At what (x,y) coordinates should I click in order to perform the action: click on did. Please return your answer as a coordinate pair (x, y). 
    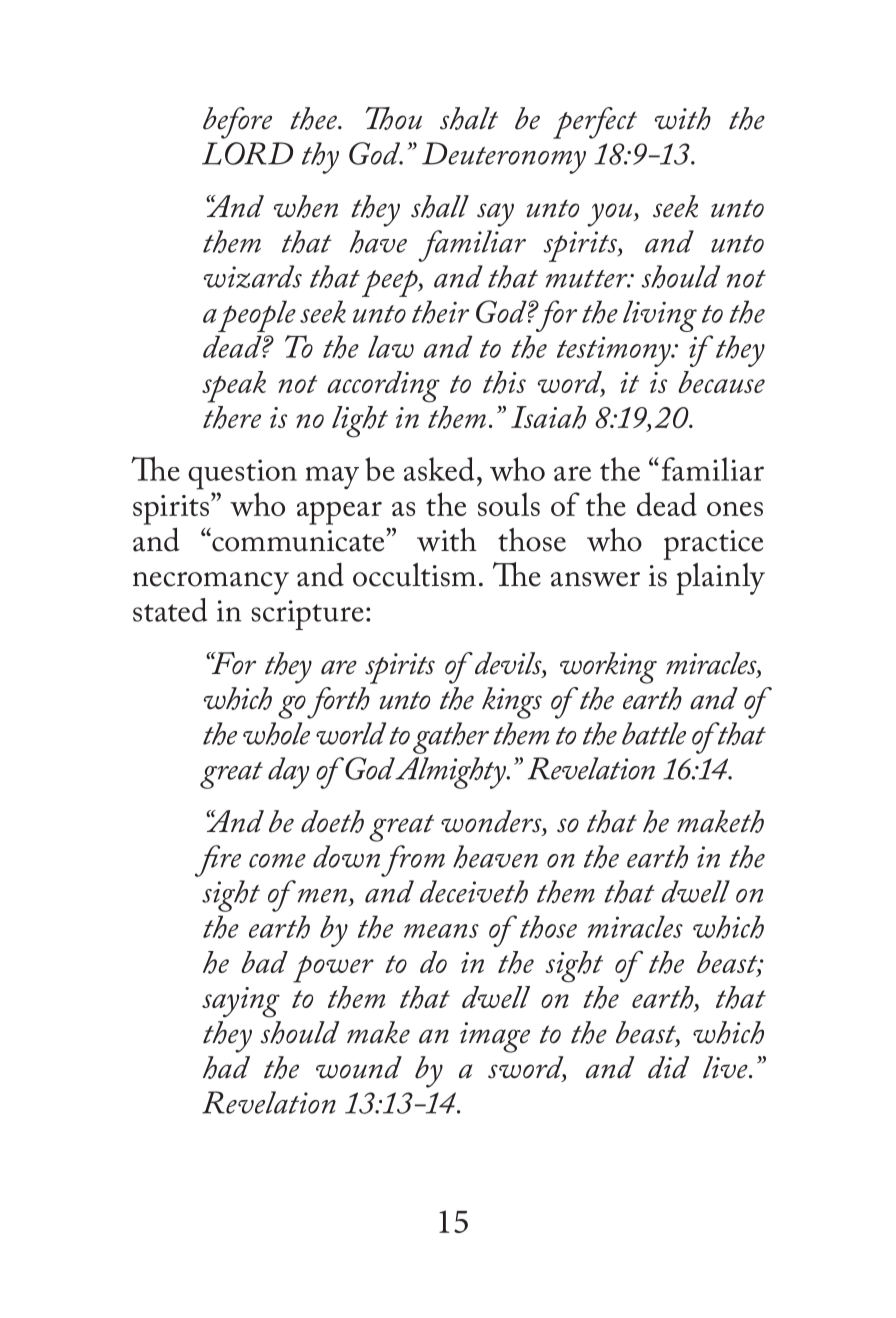
    Looking at the image, I should click on (668, 1067).
